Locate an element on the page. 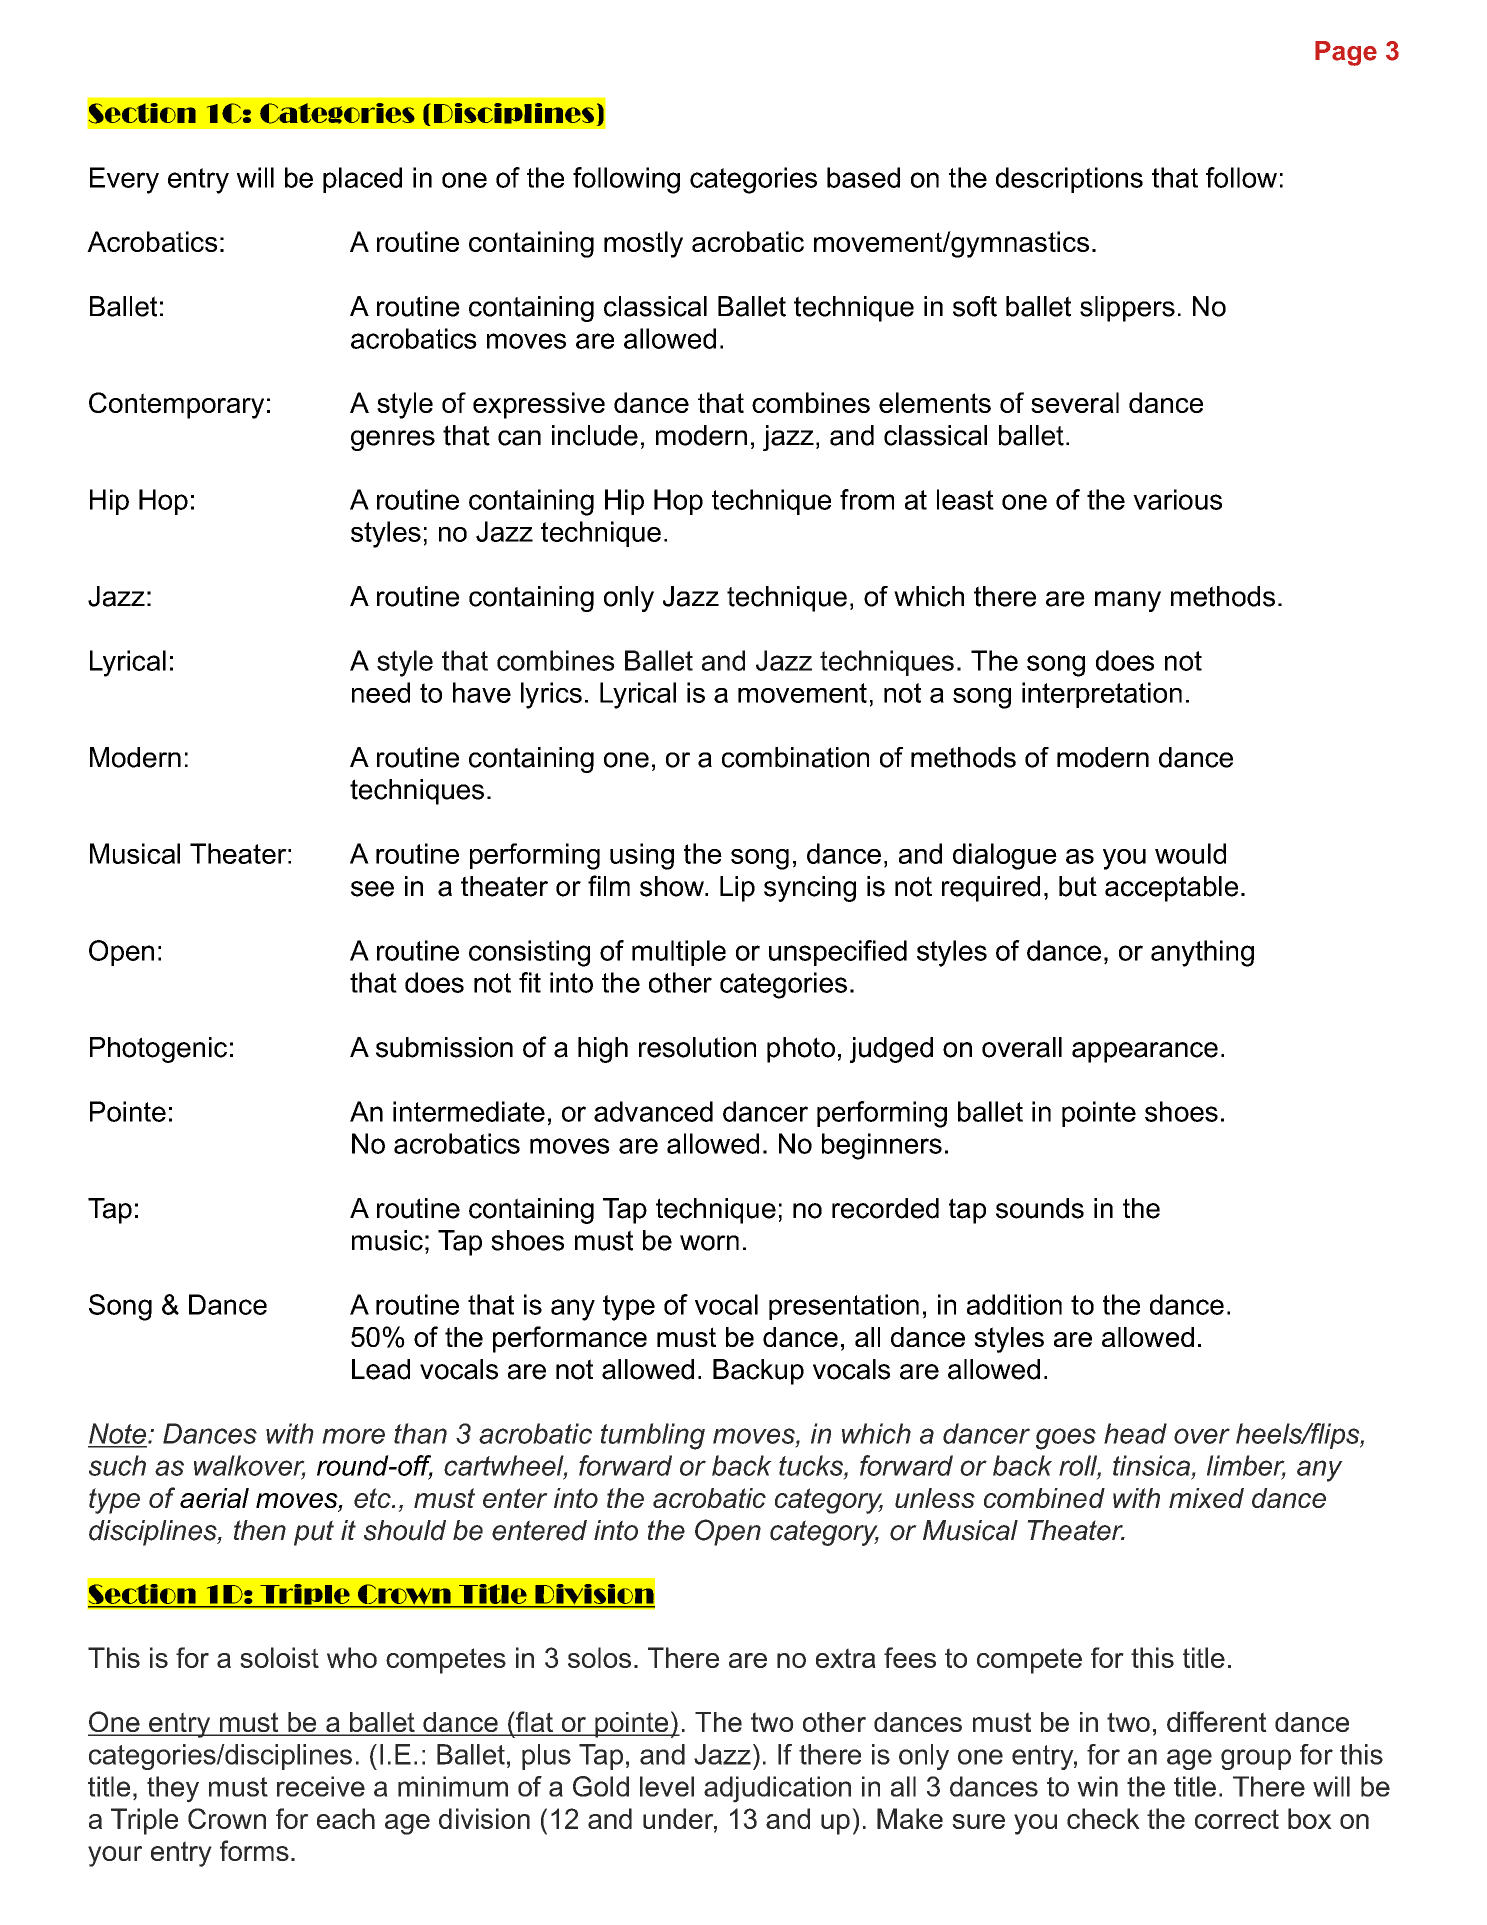 This document has width=1487, height=1925. adjudication is located at coordinates (777, 1789).
